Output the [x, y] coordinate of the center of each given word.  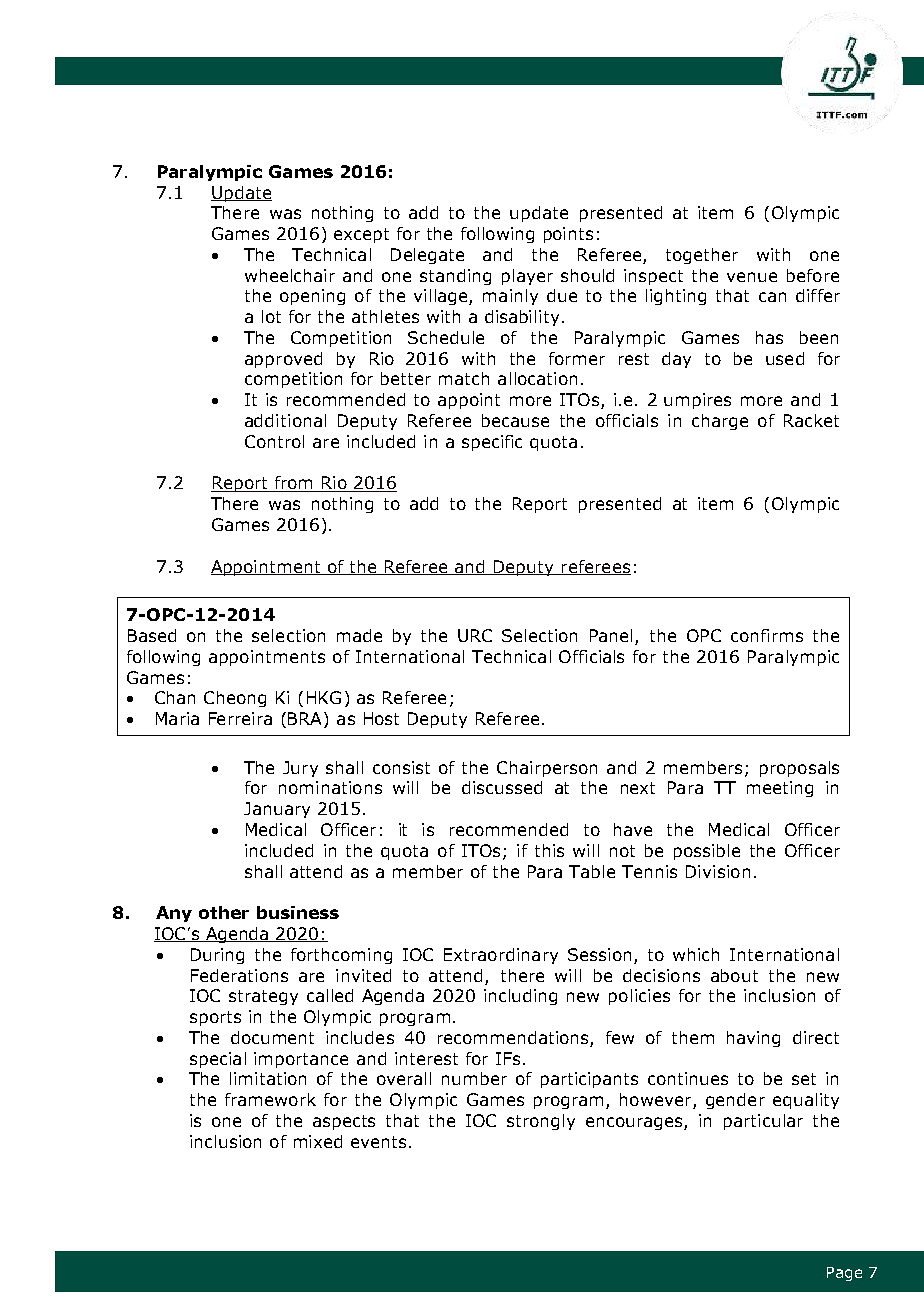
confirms [767, 635]
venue [752, 277]
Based [152, 635]
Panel [613, 637]
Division [718, 871]
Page [844, 1274]
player [527, 277]
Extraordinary [501, 956]
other [224, 912]
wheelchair [290, 275]
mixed [318, 1141]
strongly [541, 1122]
